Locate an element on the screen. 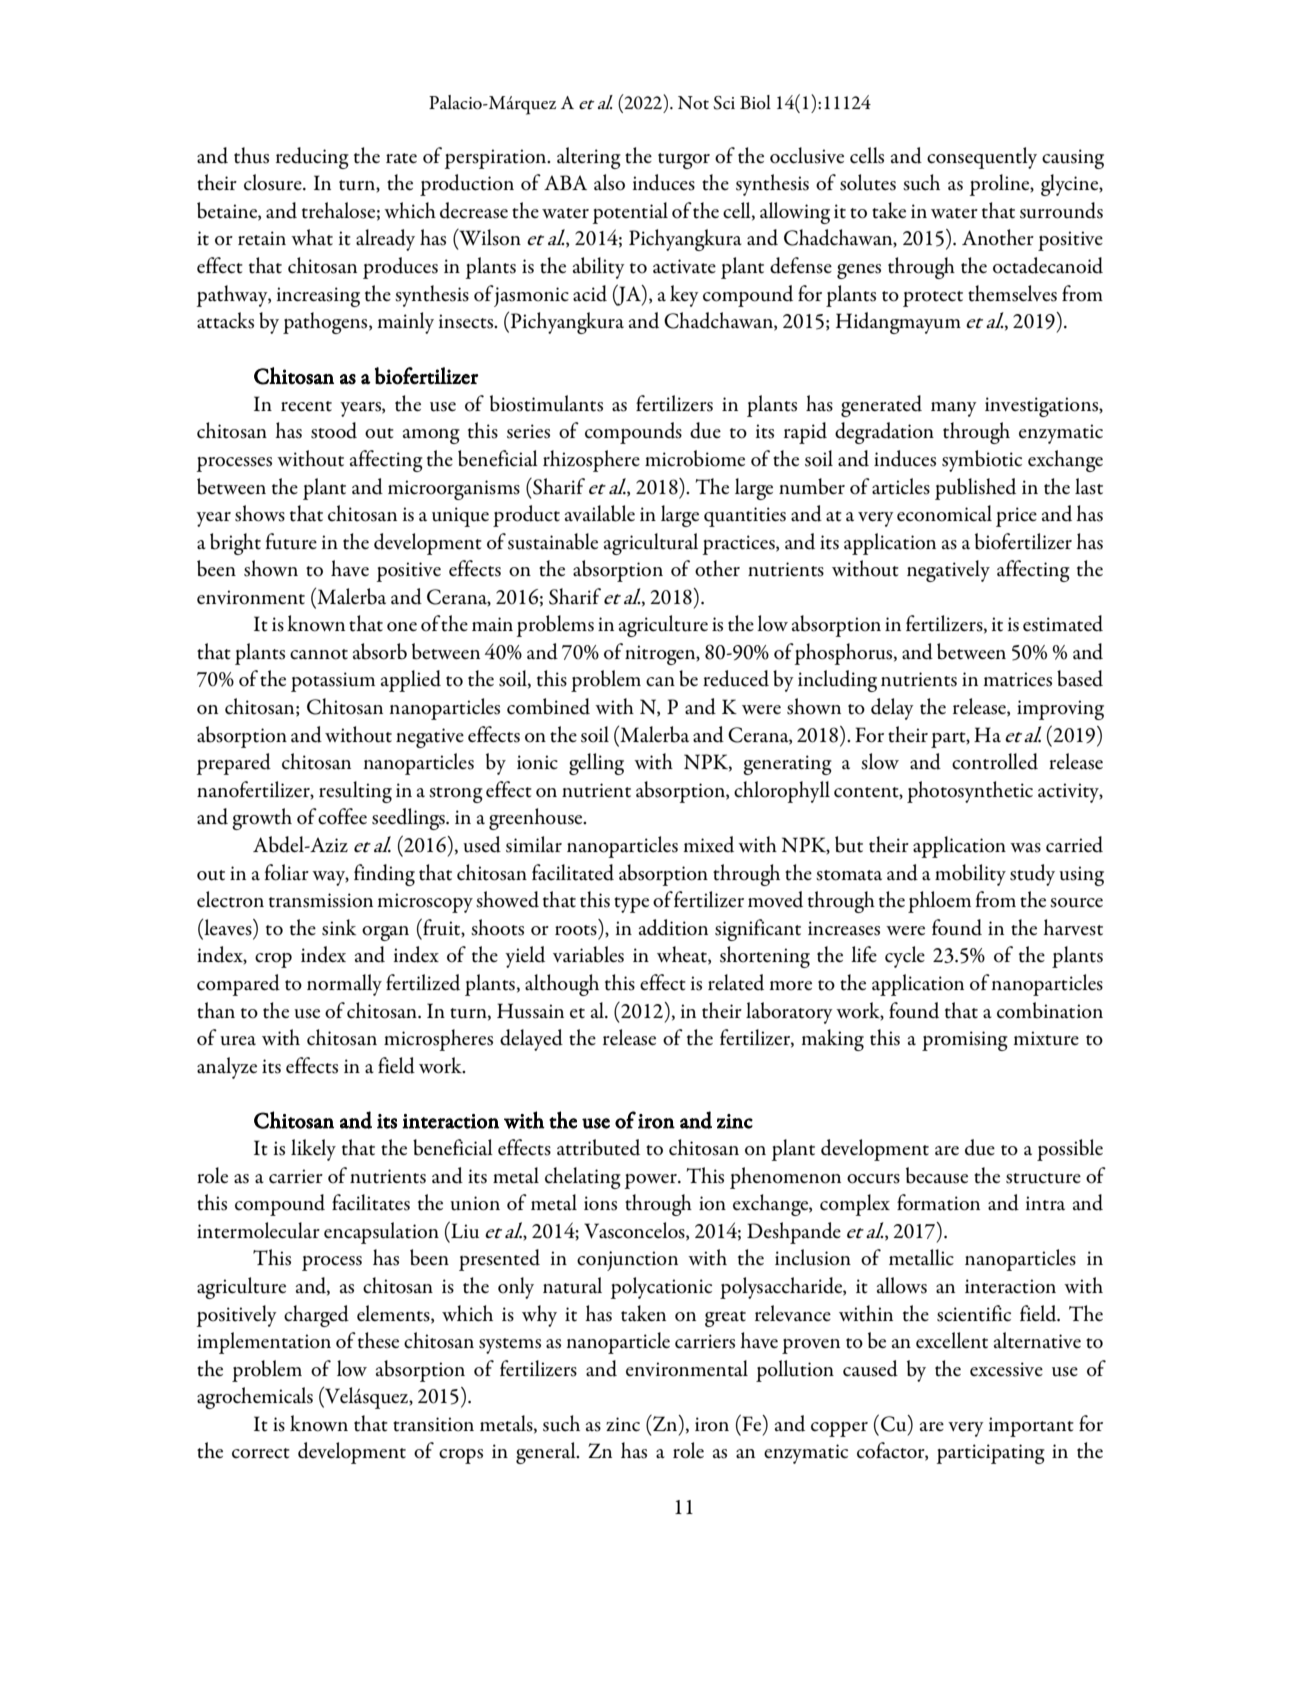 The width and height of the screenshot is (1301, 1684). important is located at coordinates (1031, 1427).
